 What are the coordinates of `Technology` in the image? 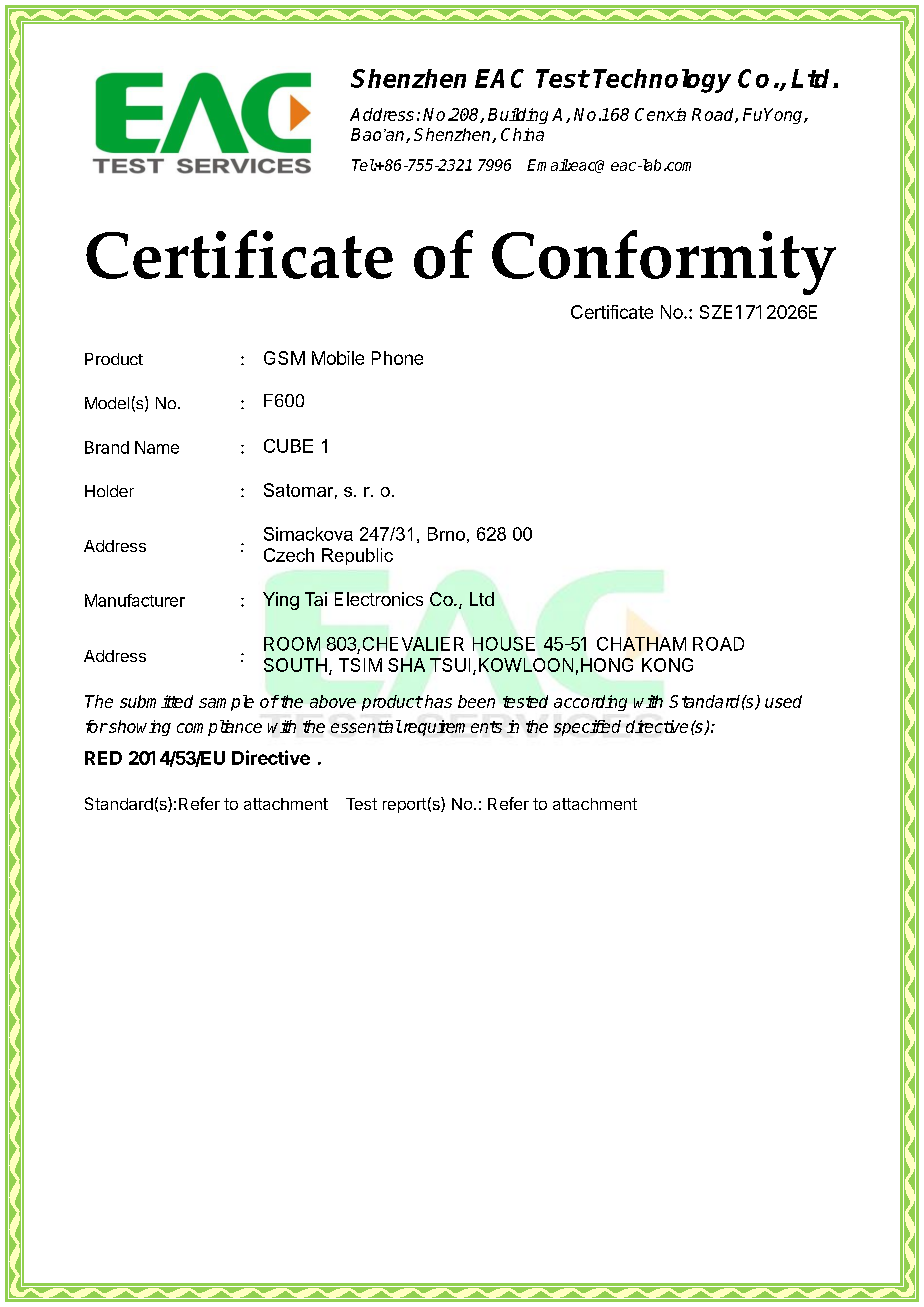 It's located at (662, 81).
